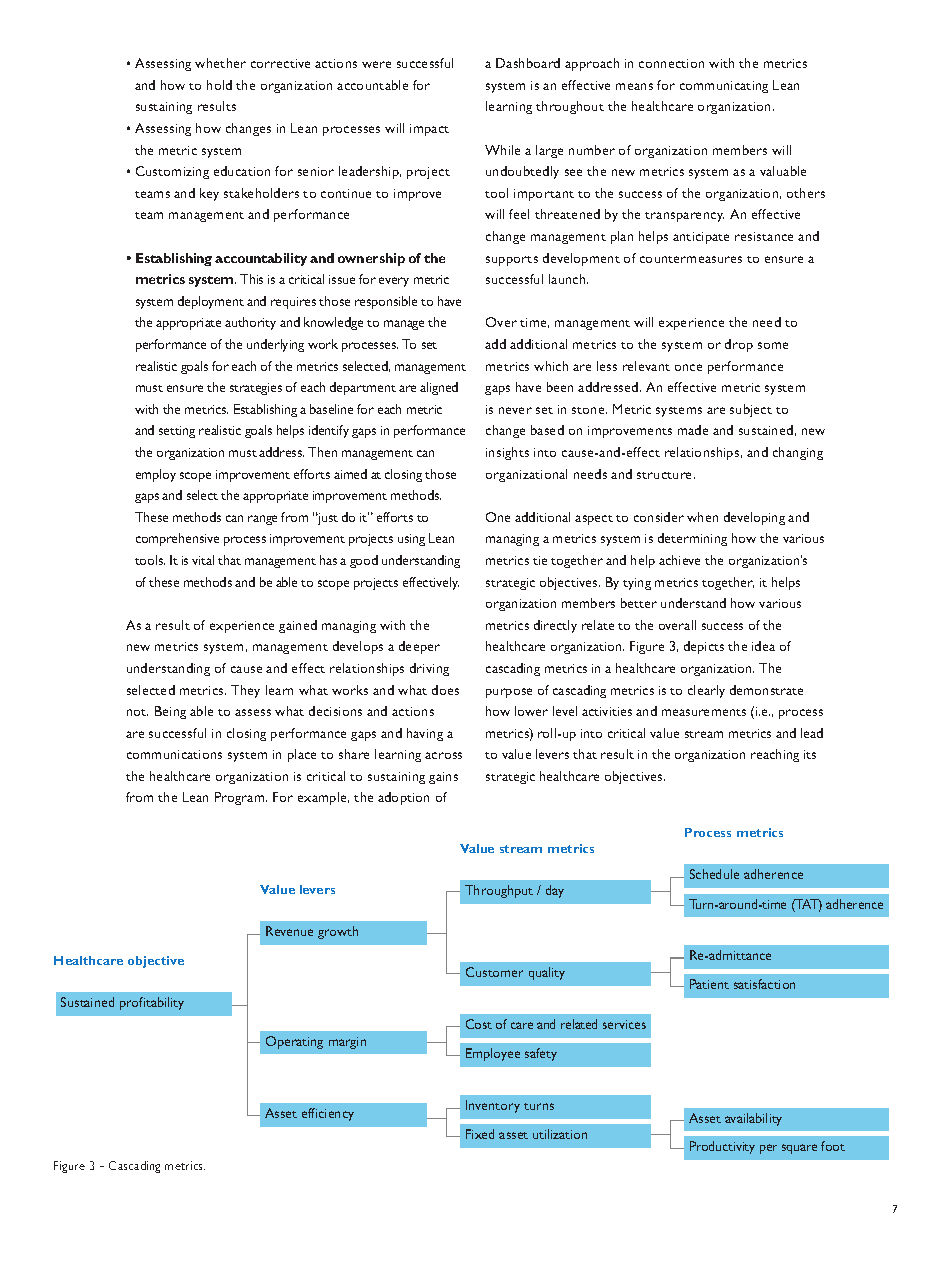 The width and height of the image is (952, 1265). Describe the element at coordinates (220, 63) in the image. I see `whether` at that location.
